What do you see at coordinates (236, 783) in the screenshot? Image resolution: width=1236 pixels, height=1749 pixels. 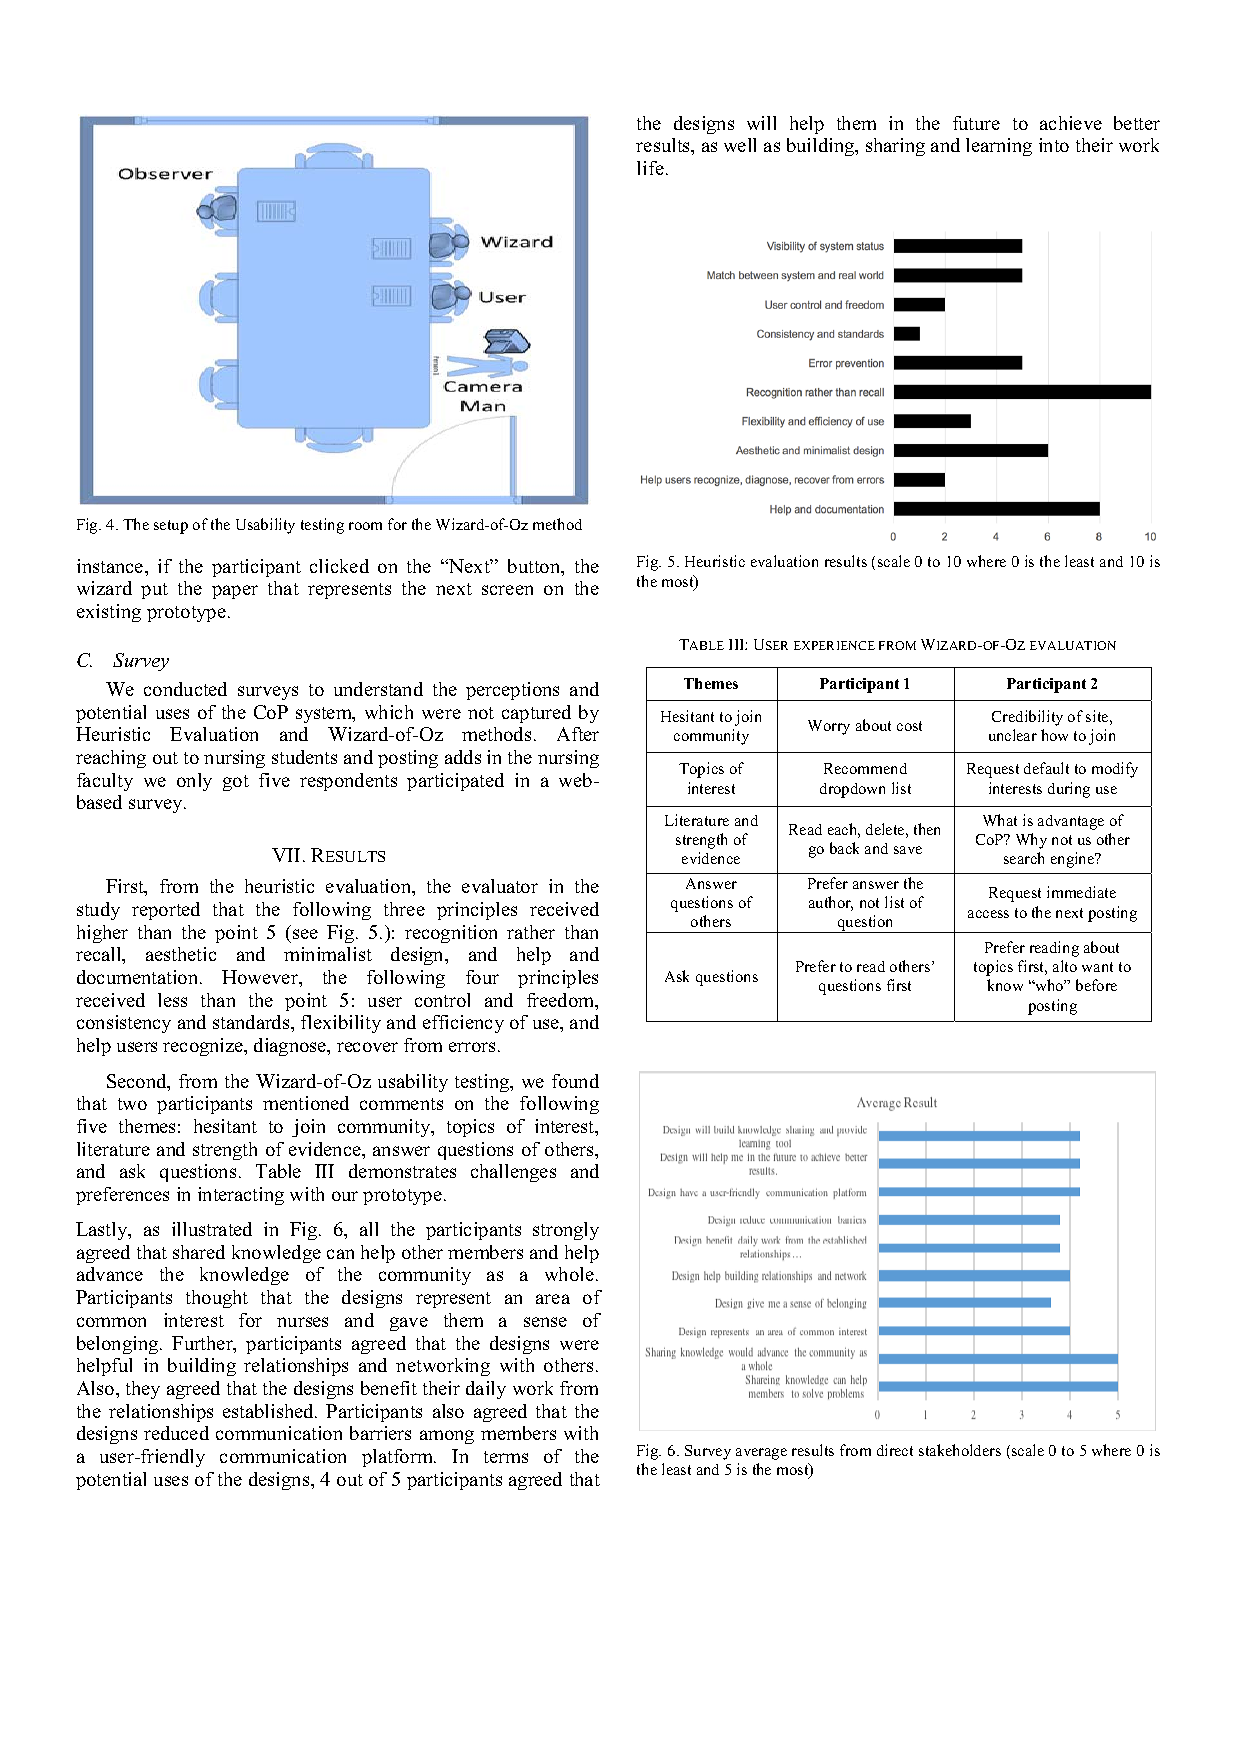 I see `got` at bounding box center [236, 783].
